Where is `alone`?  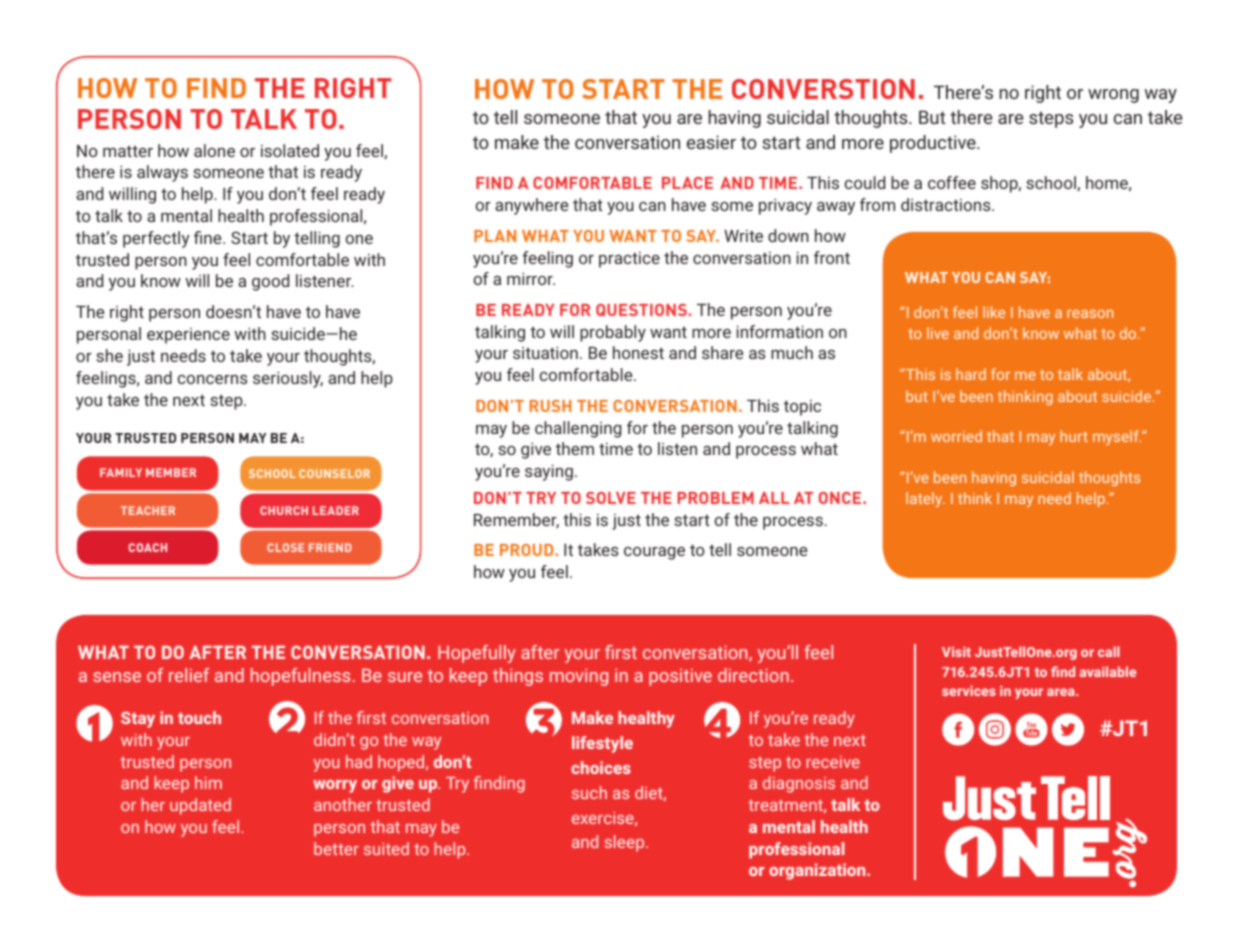
alone is located at coordinates (214, 150).
